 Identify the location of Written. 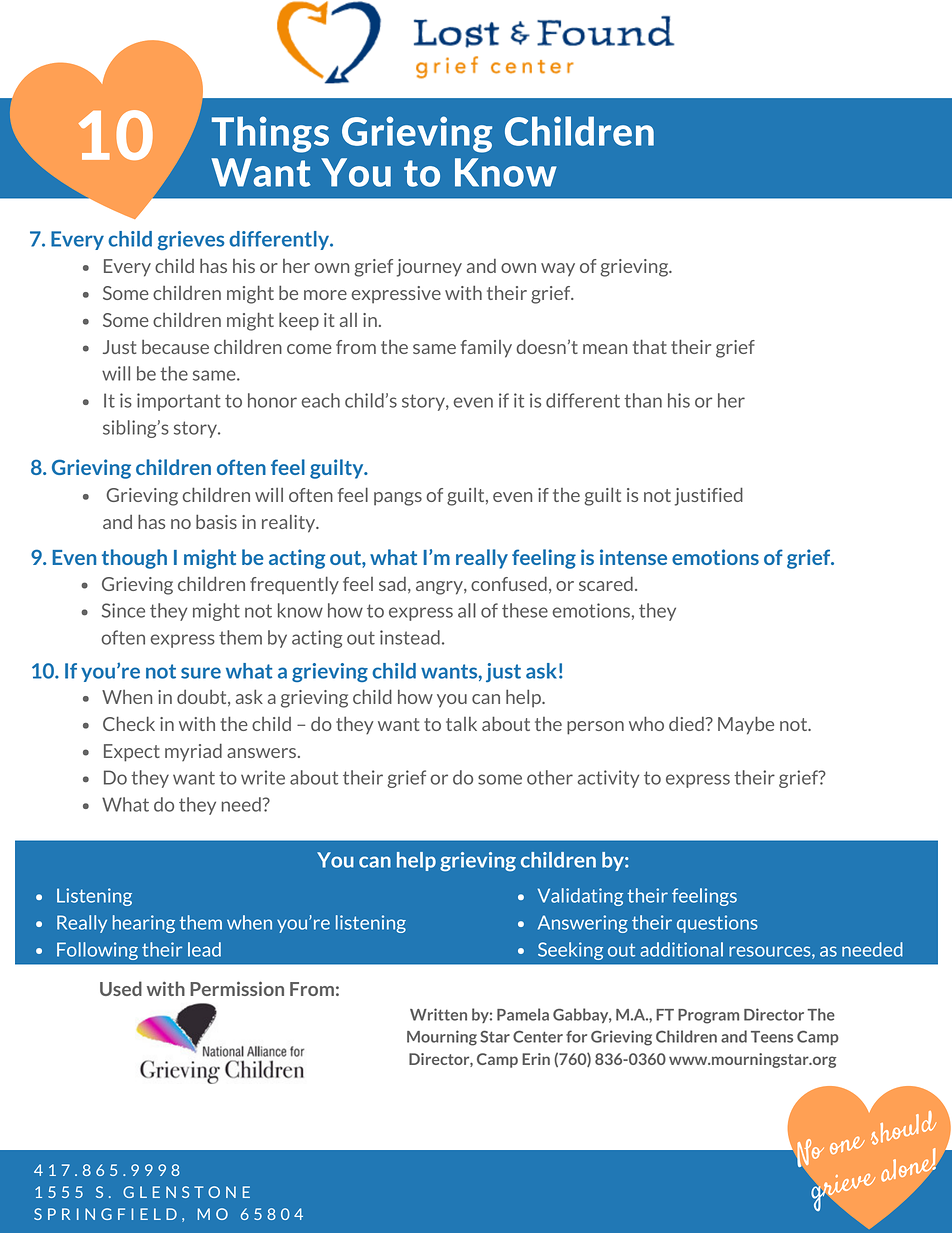
(438, 1014).
